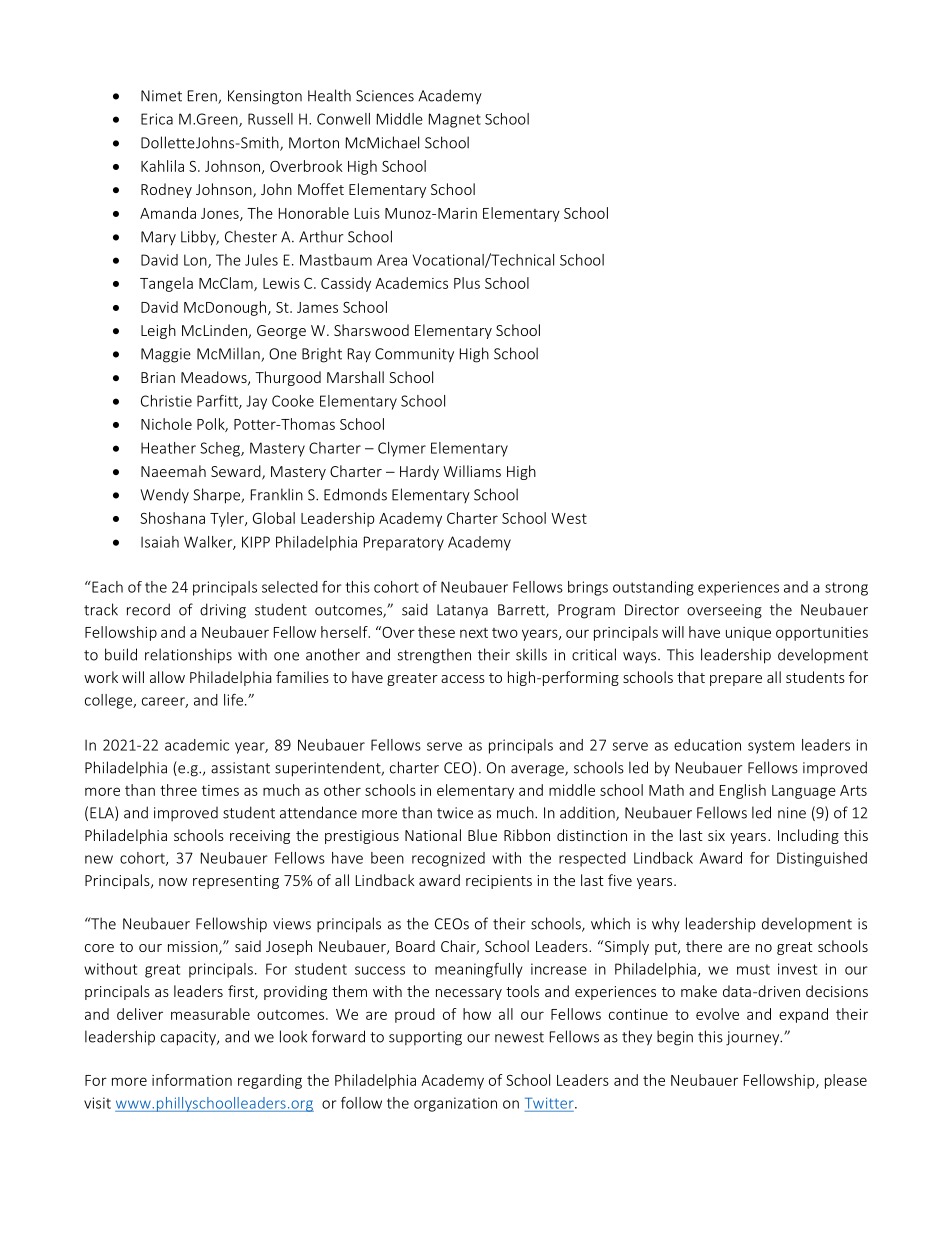 The width and height of the screenshot is (952, 1233). What do you see at coordinates (178, 790) in the screenshot?
I see `three` at bounding box center [178, 790].
